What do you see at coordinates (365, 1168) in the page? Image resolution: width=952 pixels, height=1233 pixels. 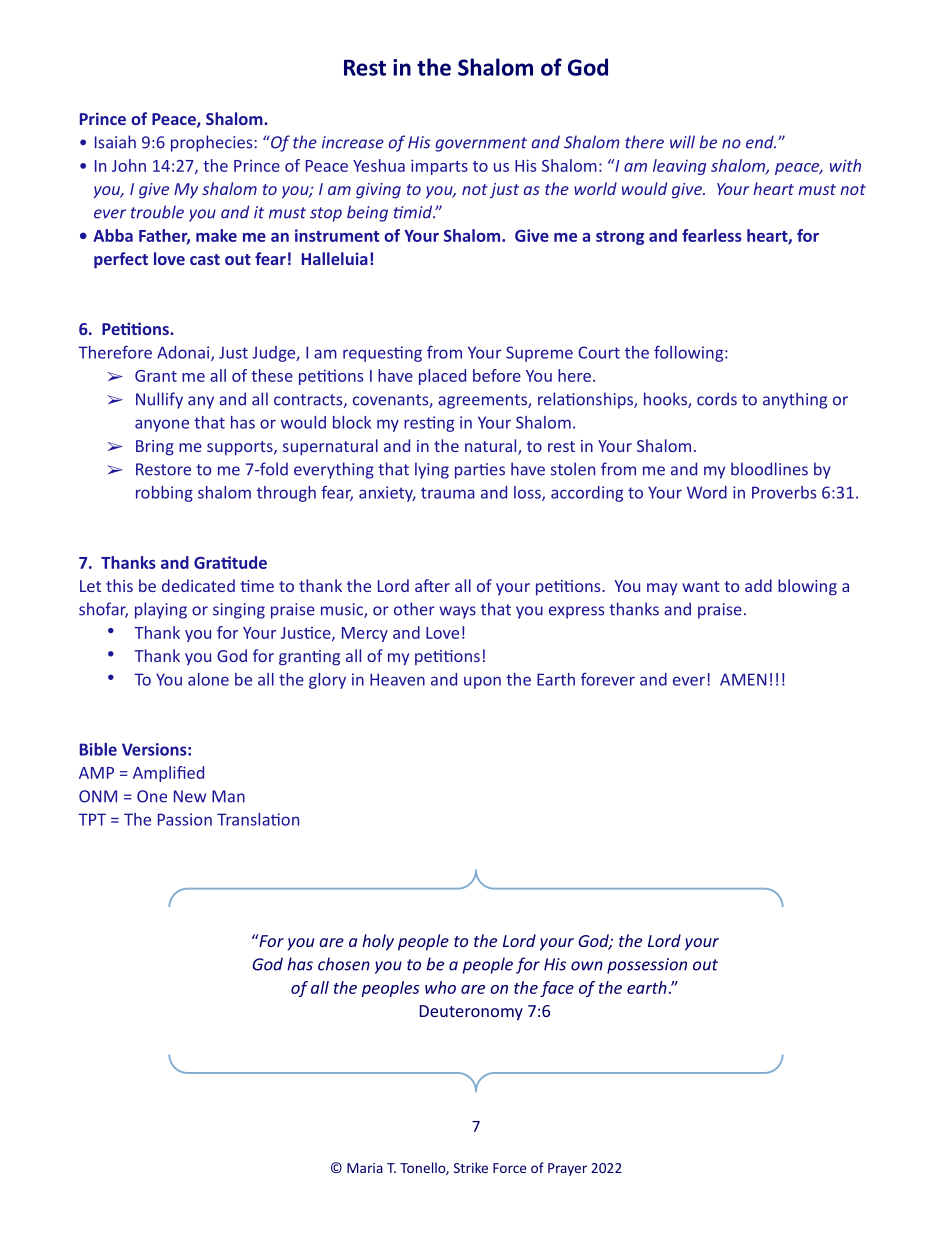 I see `Maria` at bounding box center [365, 1168].
